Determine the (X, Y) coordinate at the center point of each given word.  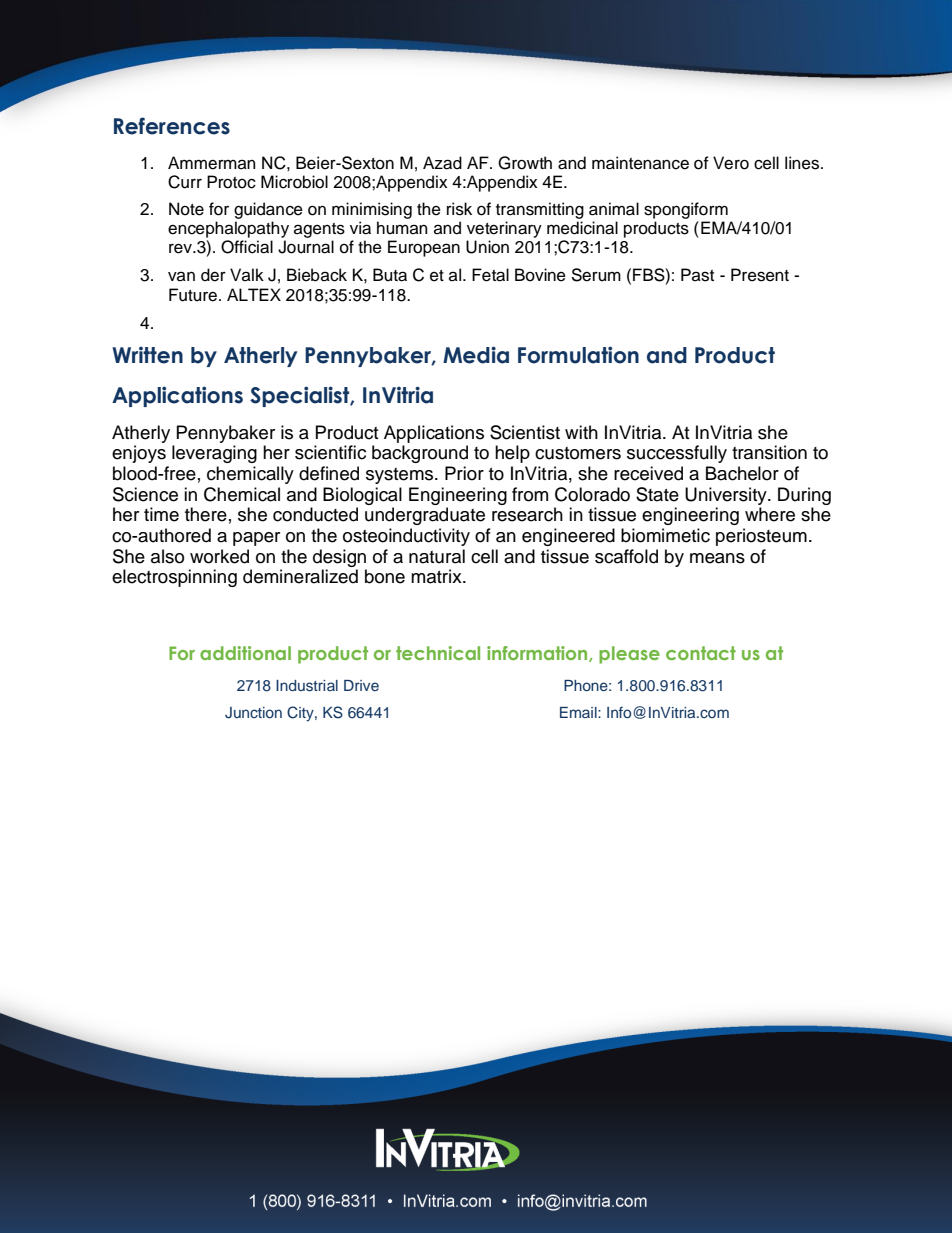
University (727, 496)
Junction (253, 713)
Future (193, 295)
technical (438, 653)
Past (697, 275)
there (206, 514)
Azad (442, 163)
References (172, 126)
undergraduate (425, 516)
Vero (731, 163)
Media (476, 355)
